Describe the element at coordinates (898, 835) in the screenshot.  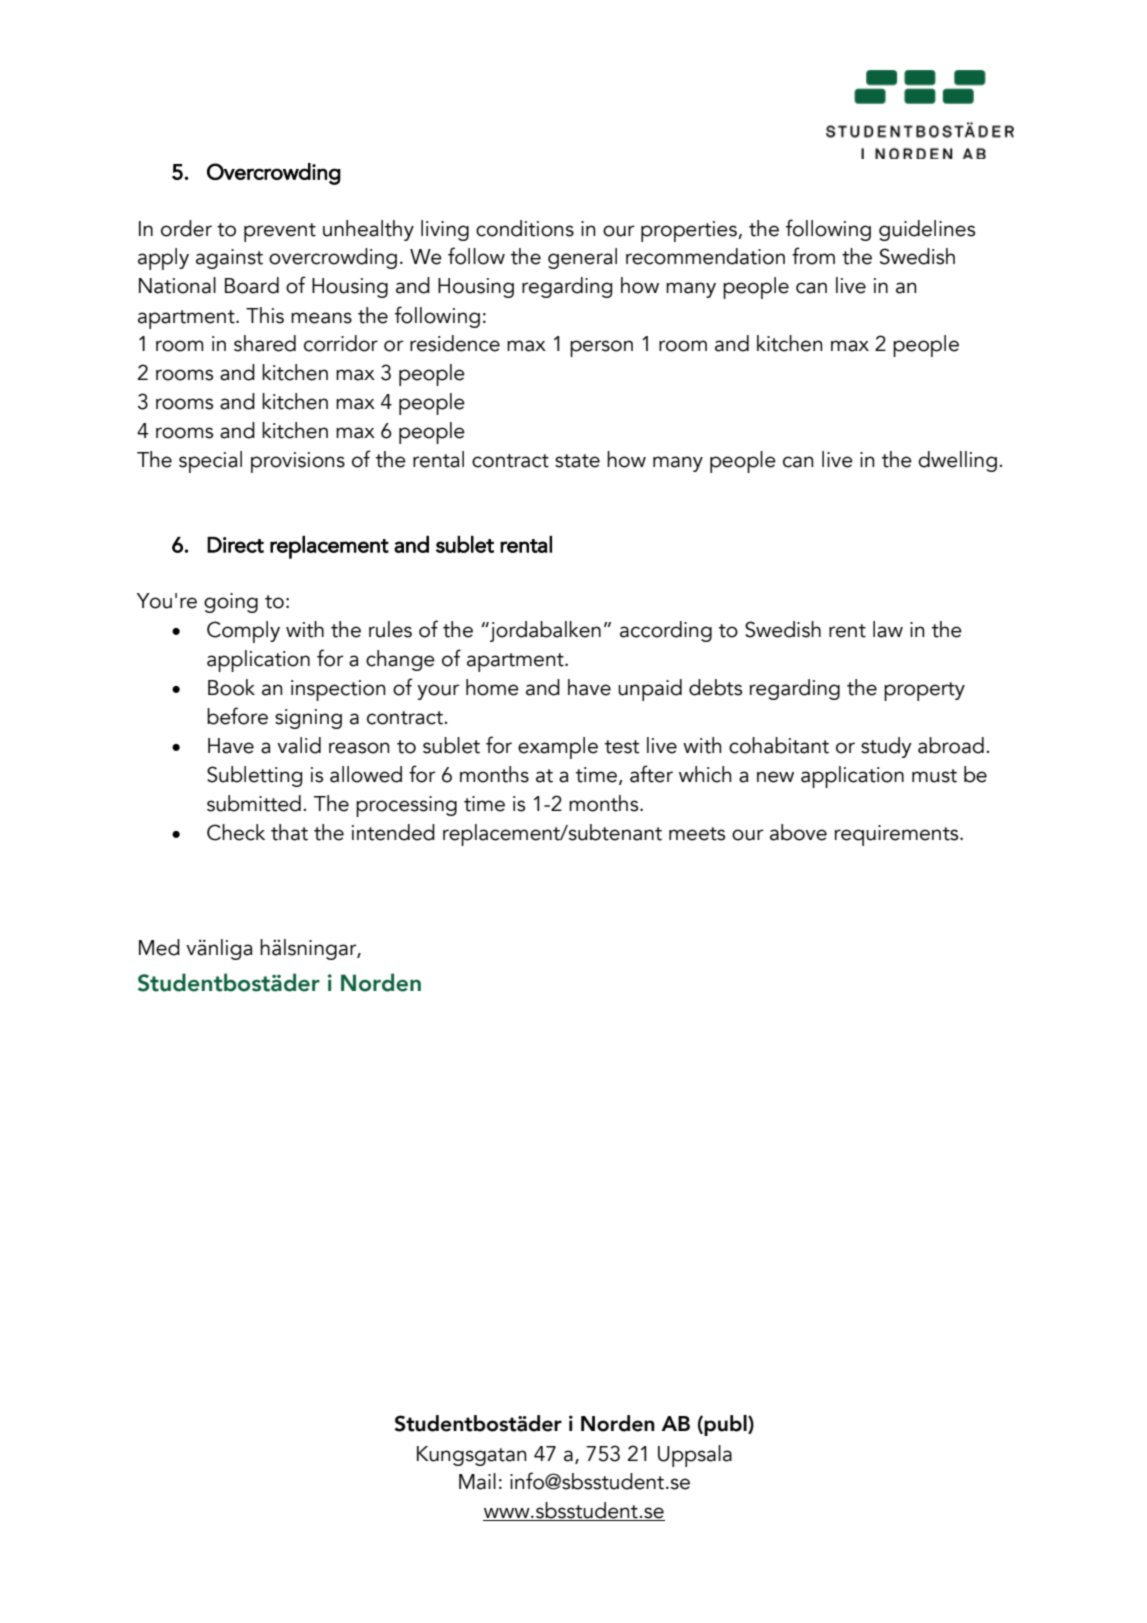
I see `requirements` at that location.
